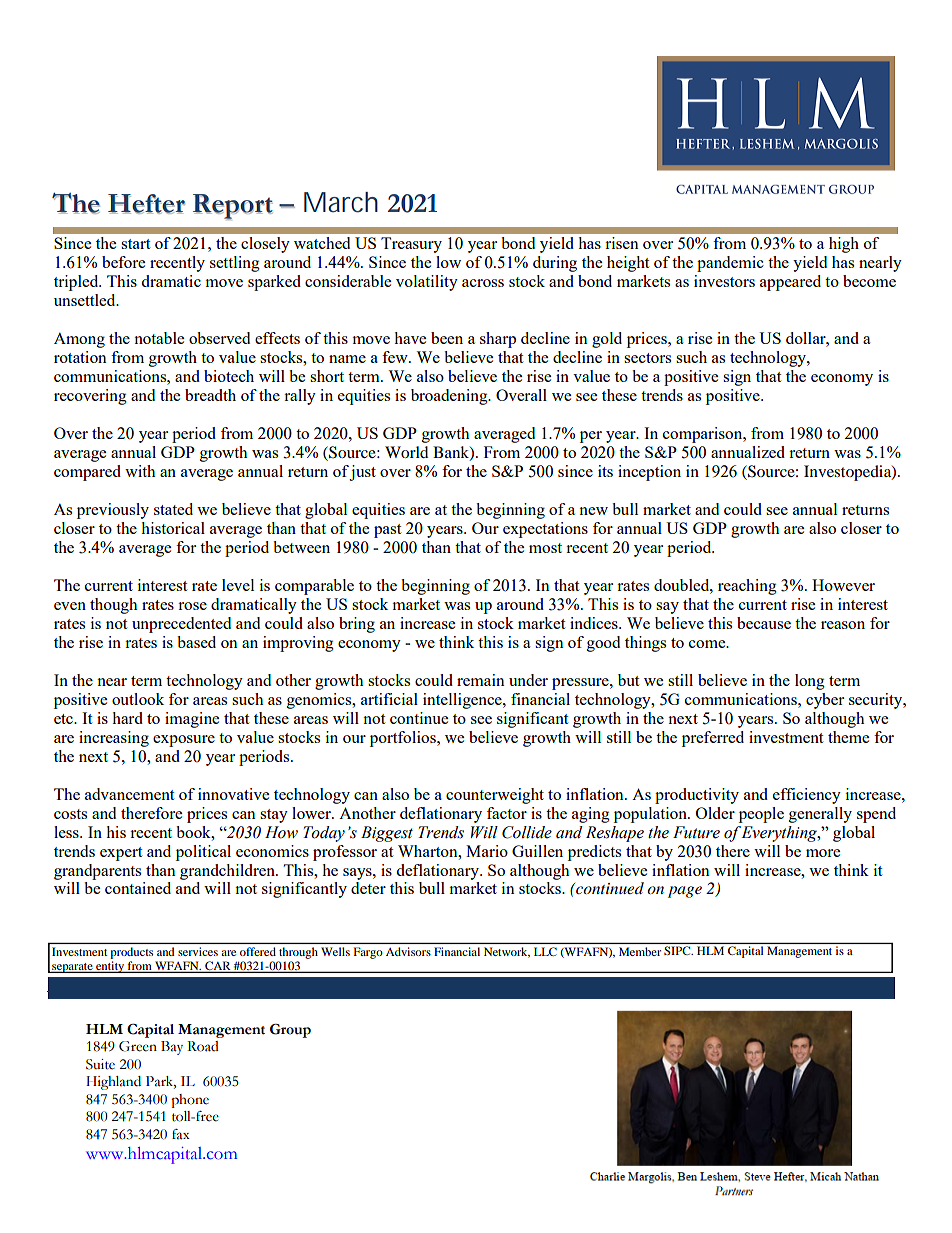  Describe the element at coordinates (810, 682) in the page. I see `long` at that location.
